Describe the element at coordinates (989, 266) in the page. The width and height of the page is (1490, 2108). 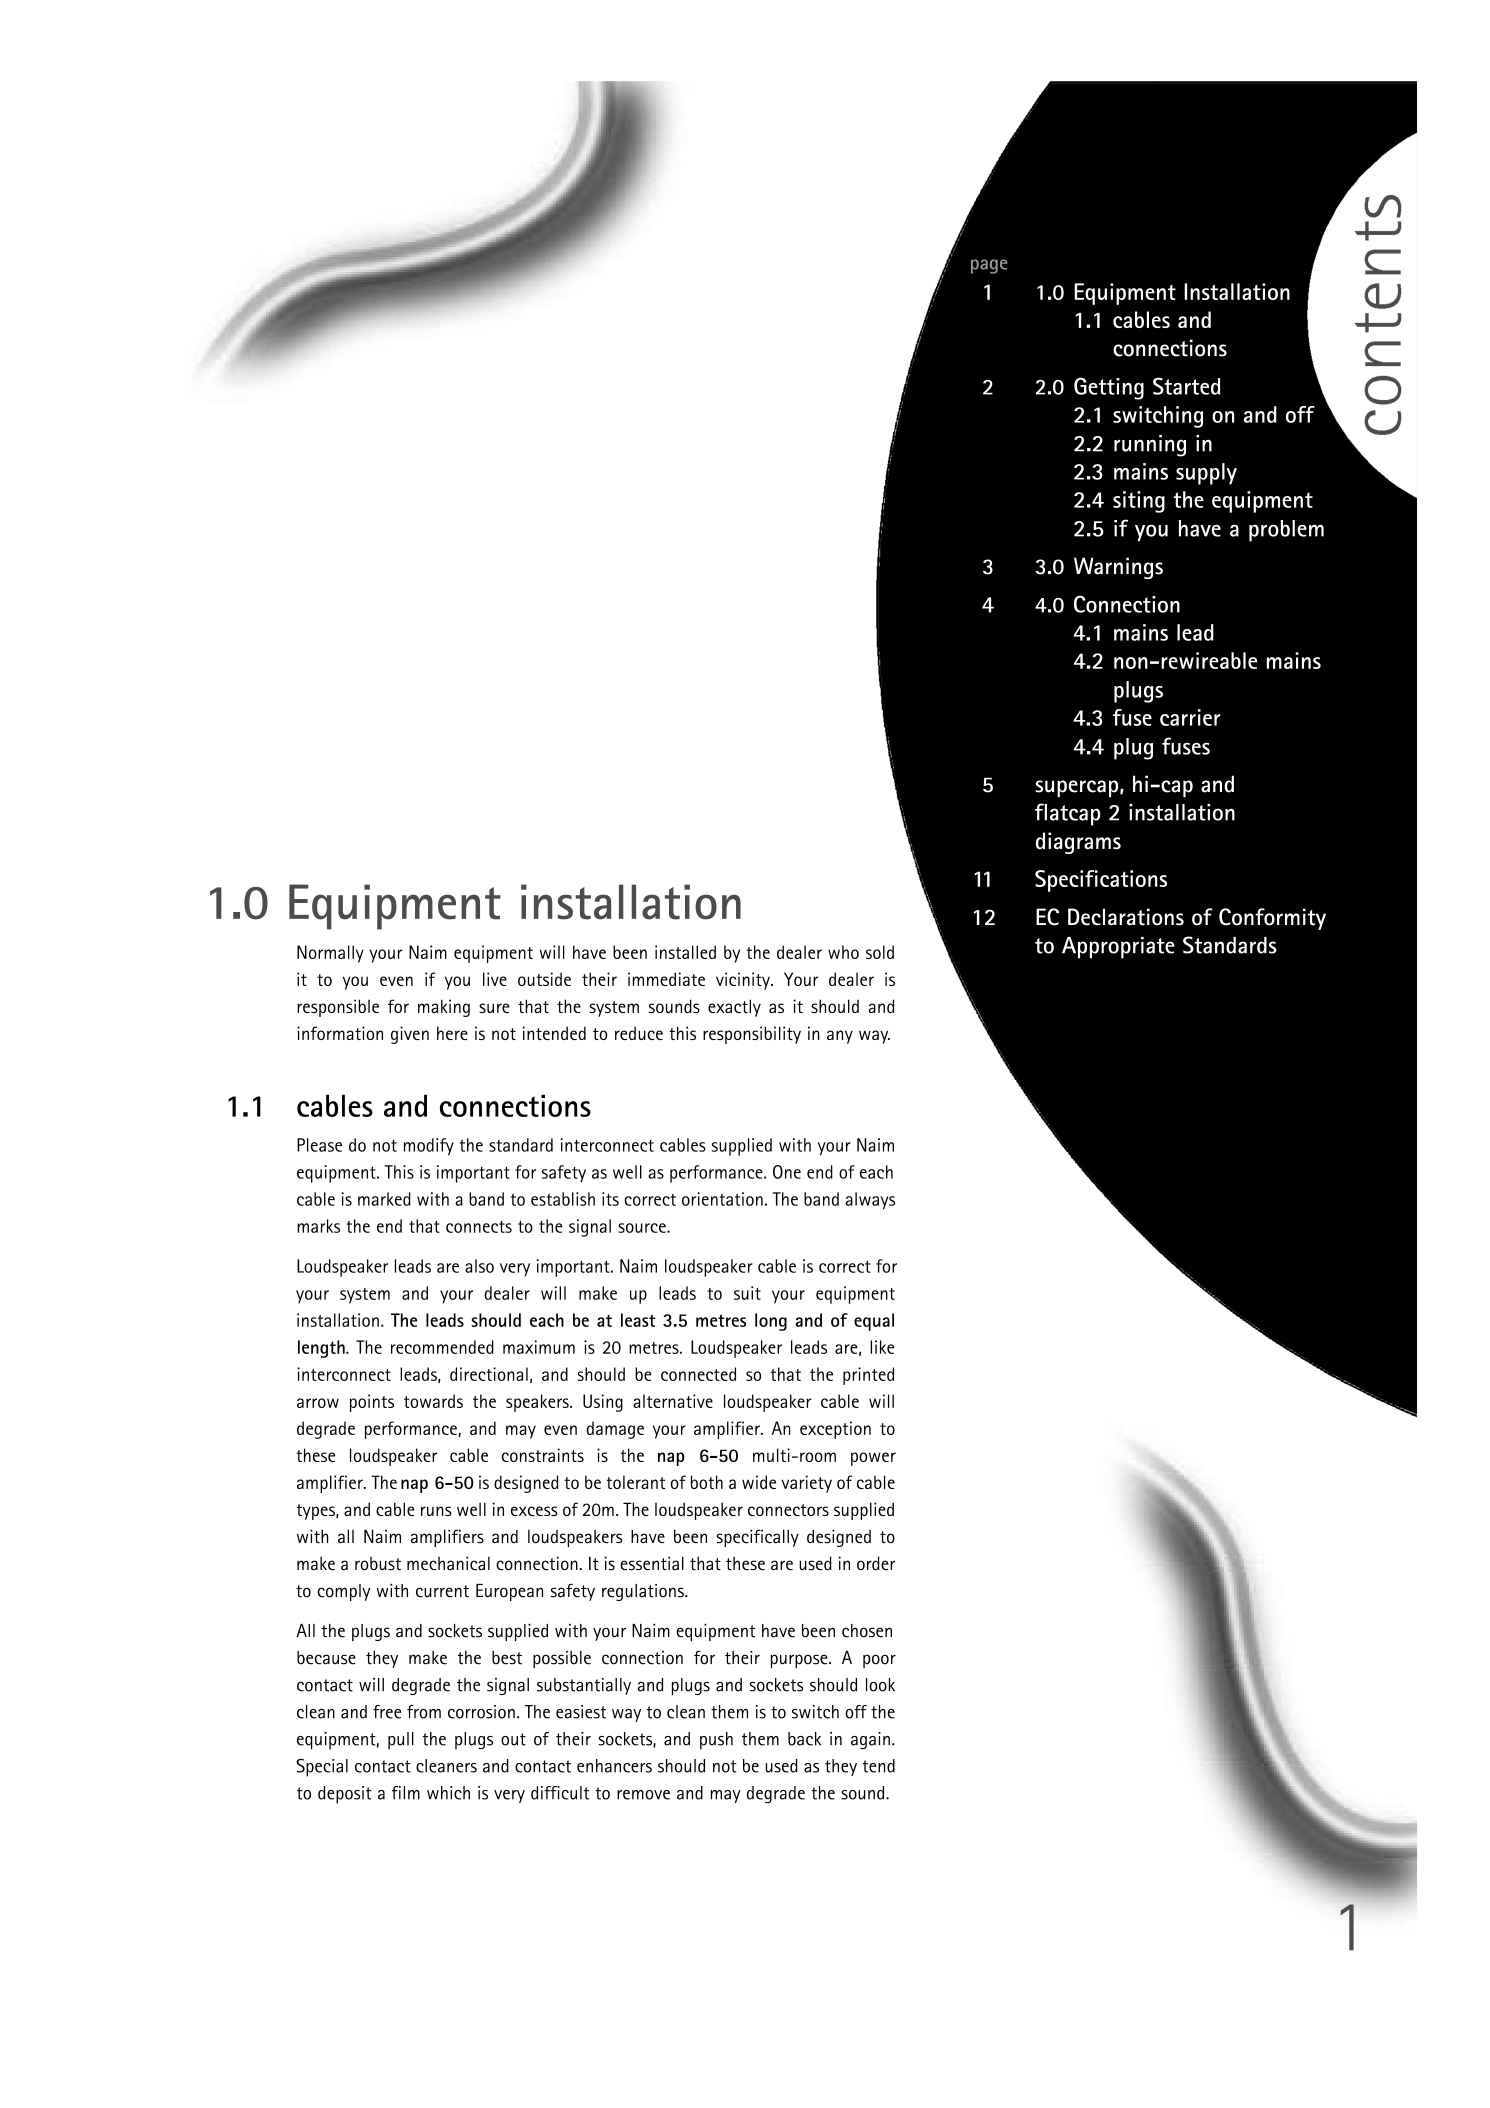
I see `page` at that location.
